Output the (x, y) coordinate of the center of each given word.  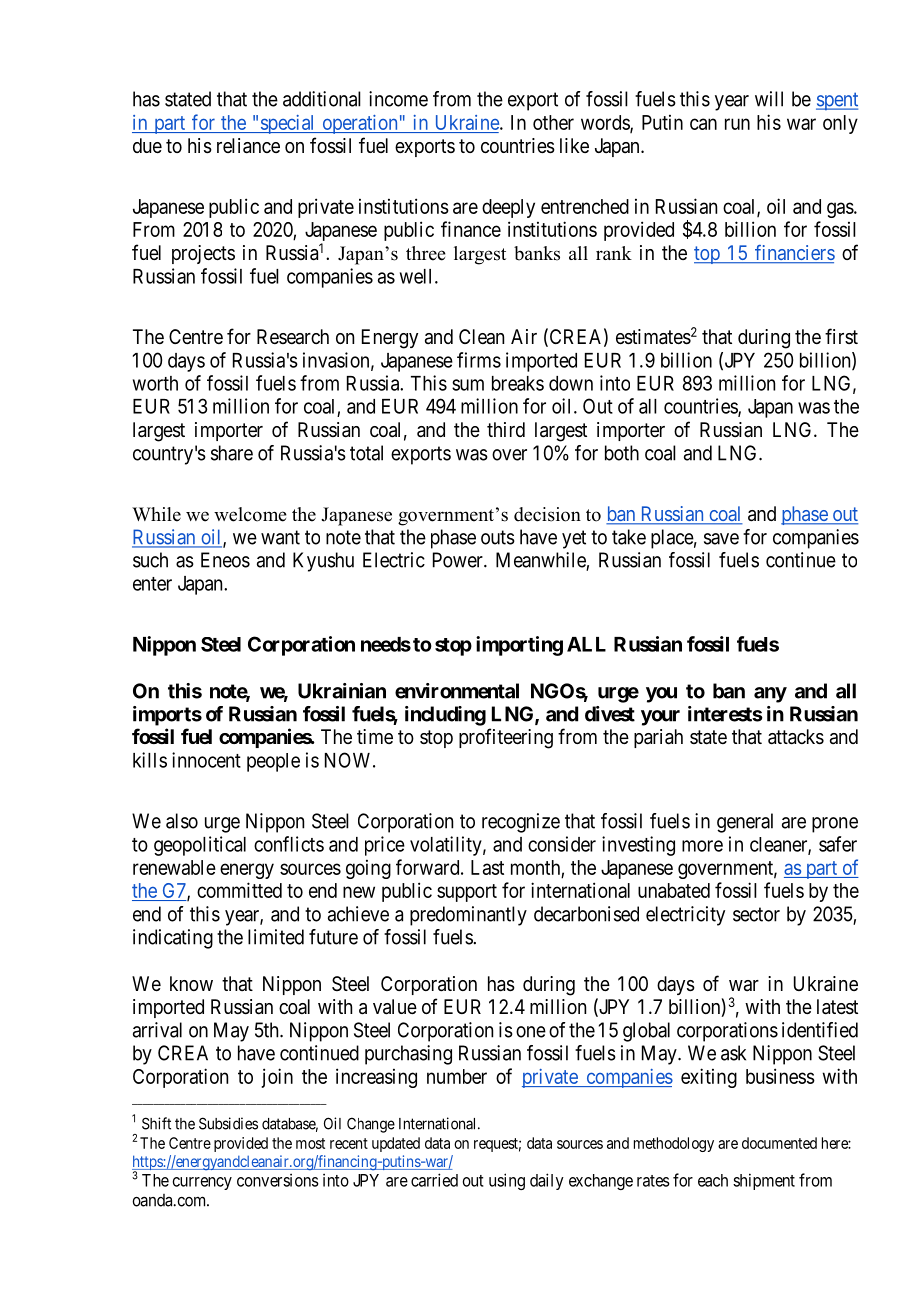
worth (155, 383)
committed (239, 890)
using (507, 1181)
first (841, 336)
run (737, 124)
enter (152, 584)
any (770, 695)
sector (756, 914)
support (467, 893)
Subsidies (228, 1123)
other (553, 122)
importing (519, 646)
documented (779, 1143)
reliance (248, 146)
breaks (518, 383)
